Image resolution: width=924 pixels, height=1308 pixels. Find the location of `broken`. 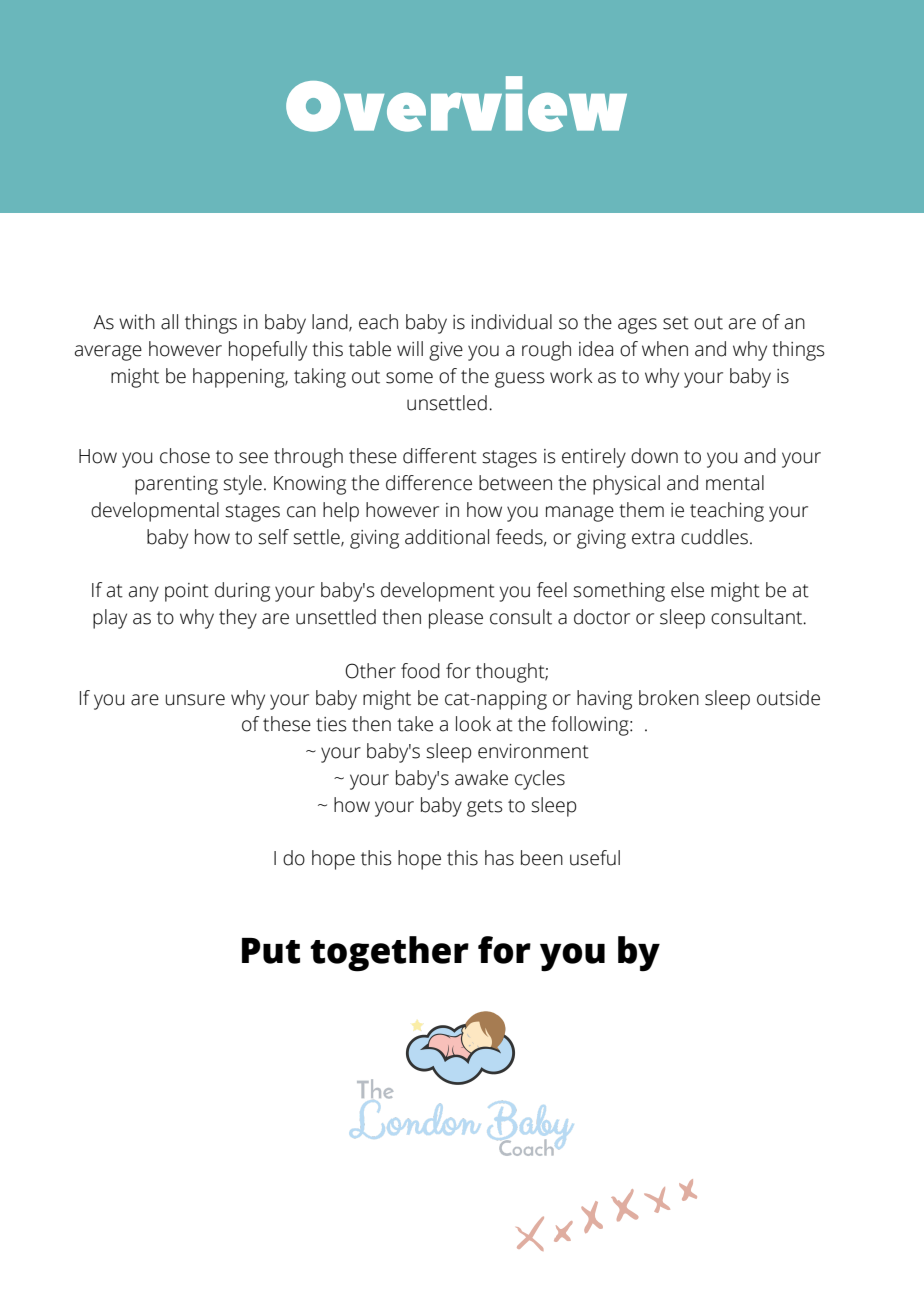

broken is located at coordinates (669, 698).
